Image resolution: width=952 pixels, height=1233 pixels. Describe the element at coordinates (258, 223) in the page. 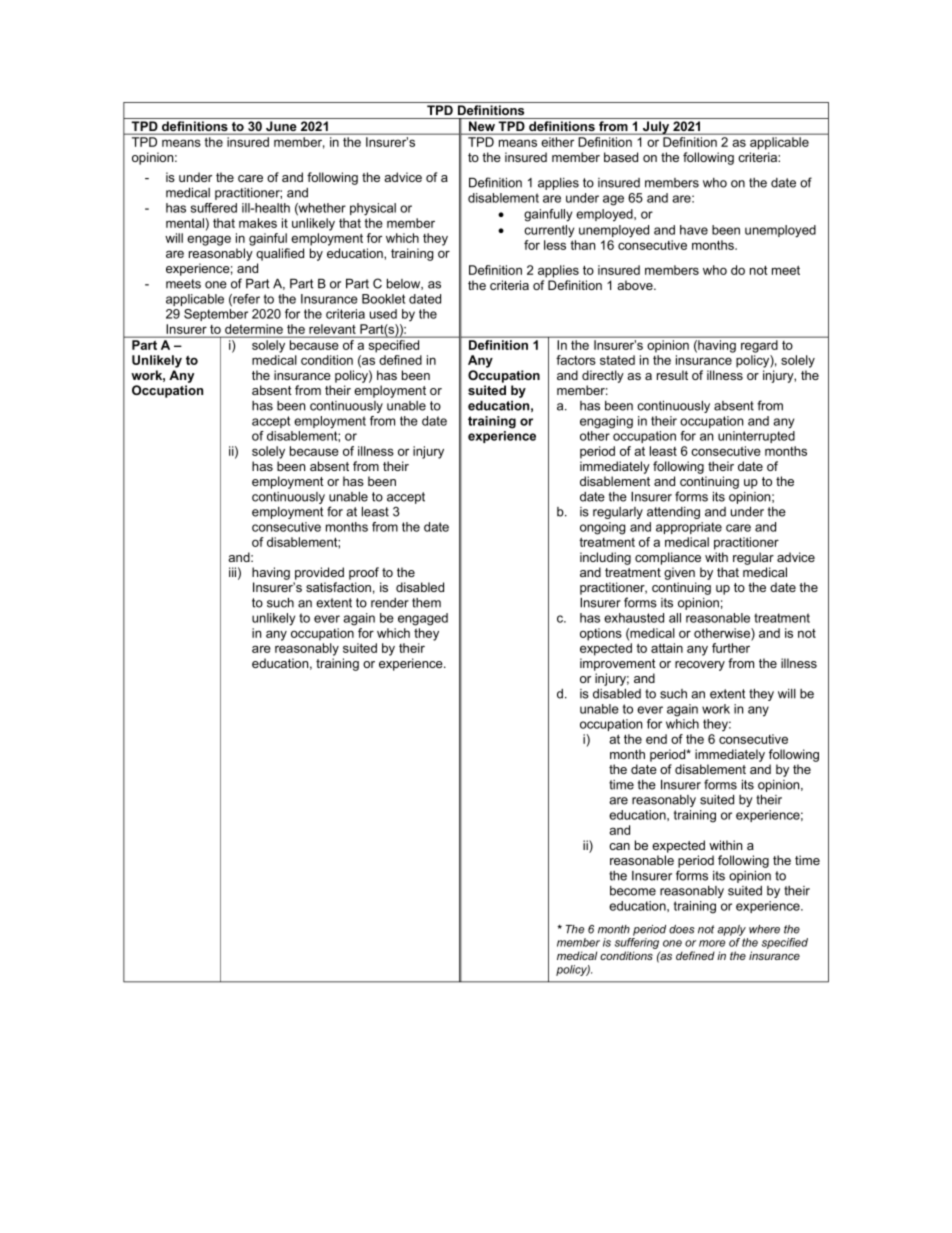

I see `makes` at that location.
